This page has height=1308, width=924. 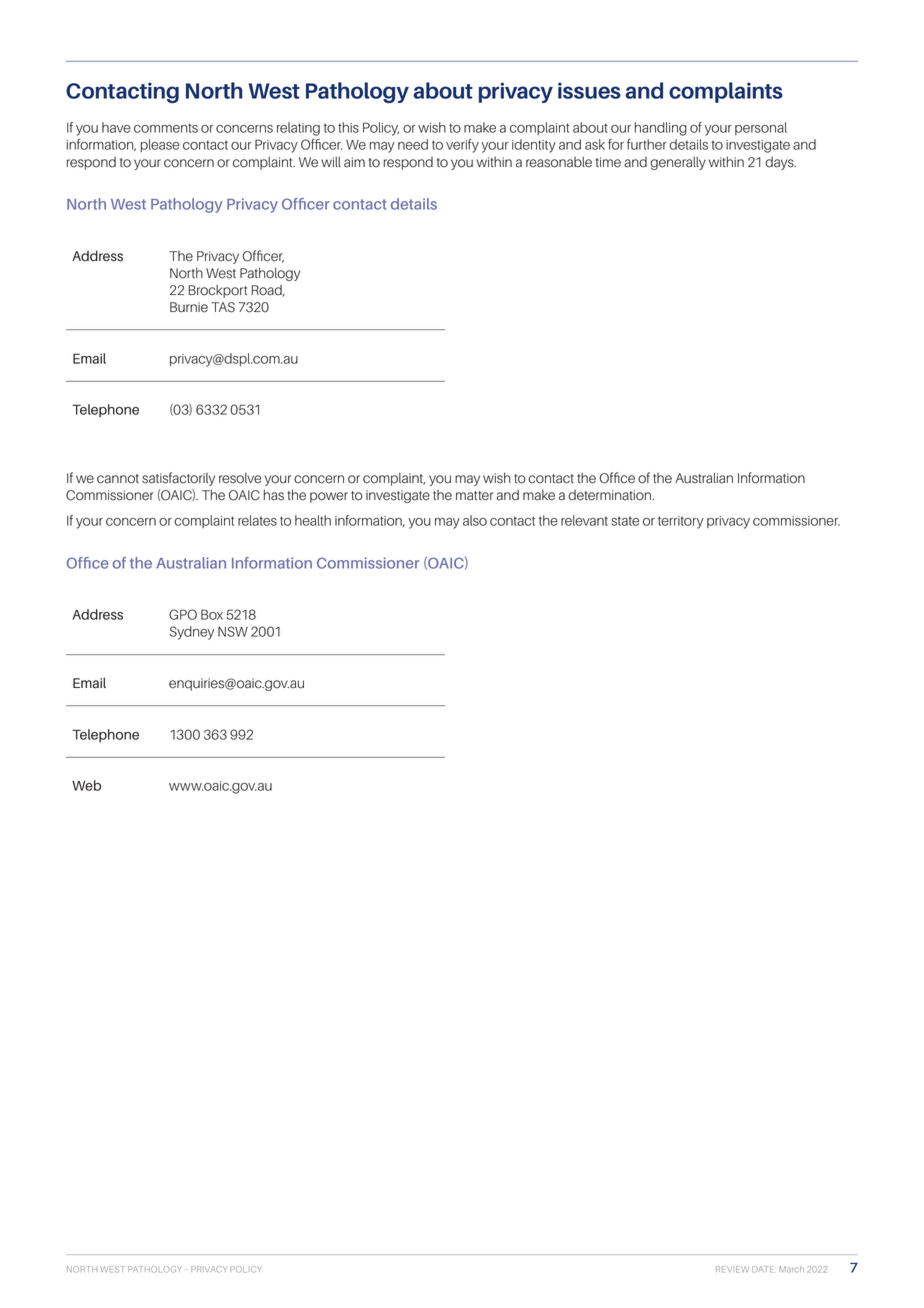 I want to click on NSW, so click(x=233, y=631).
